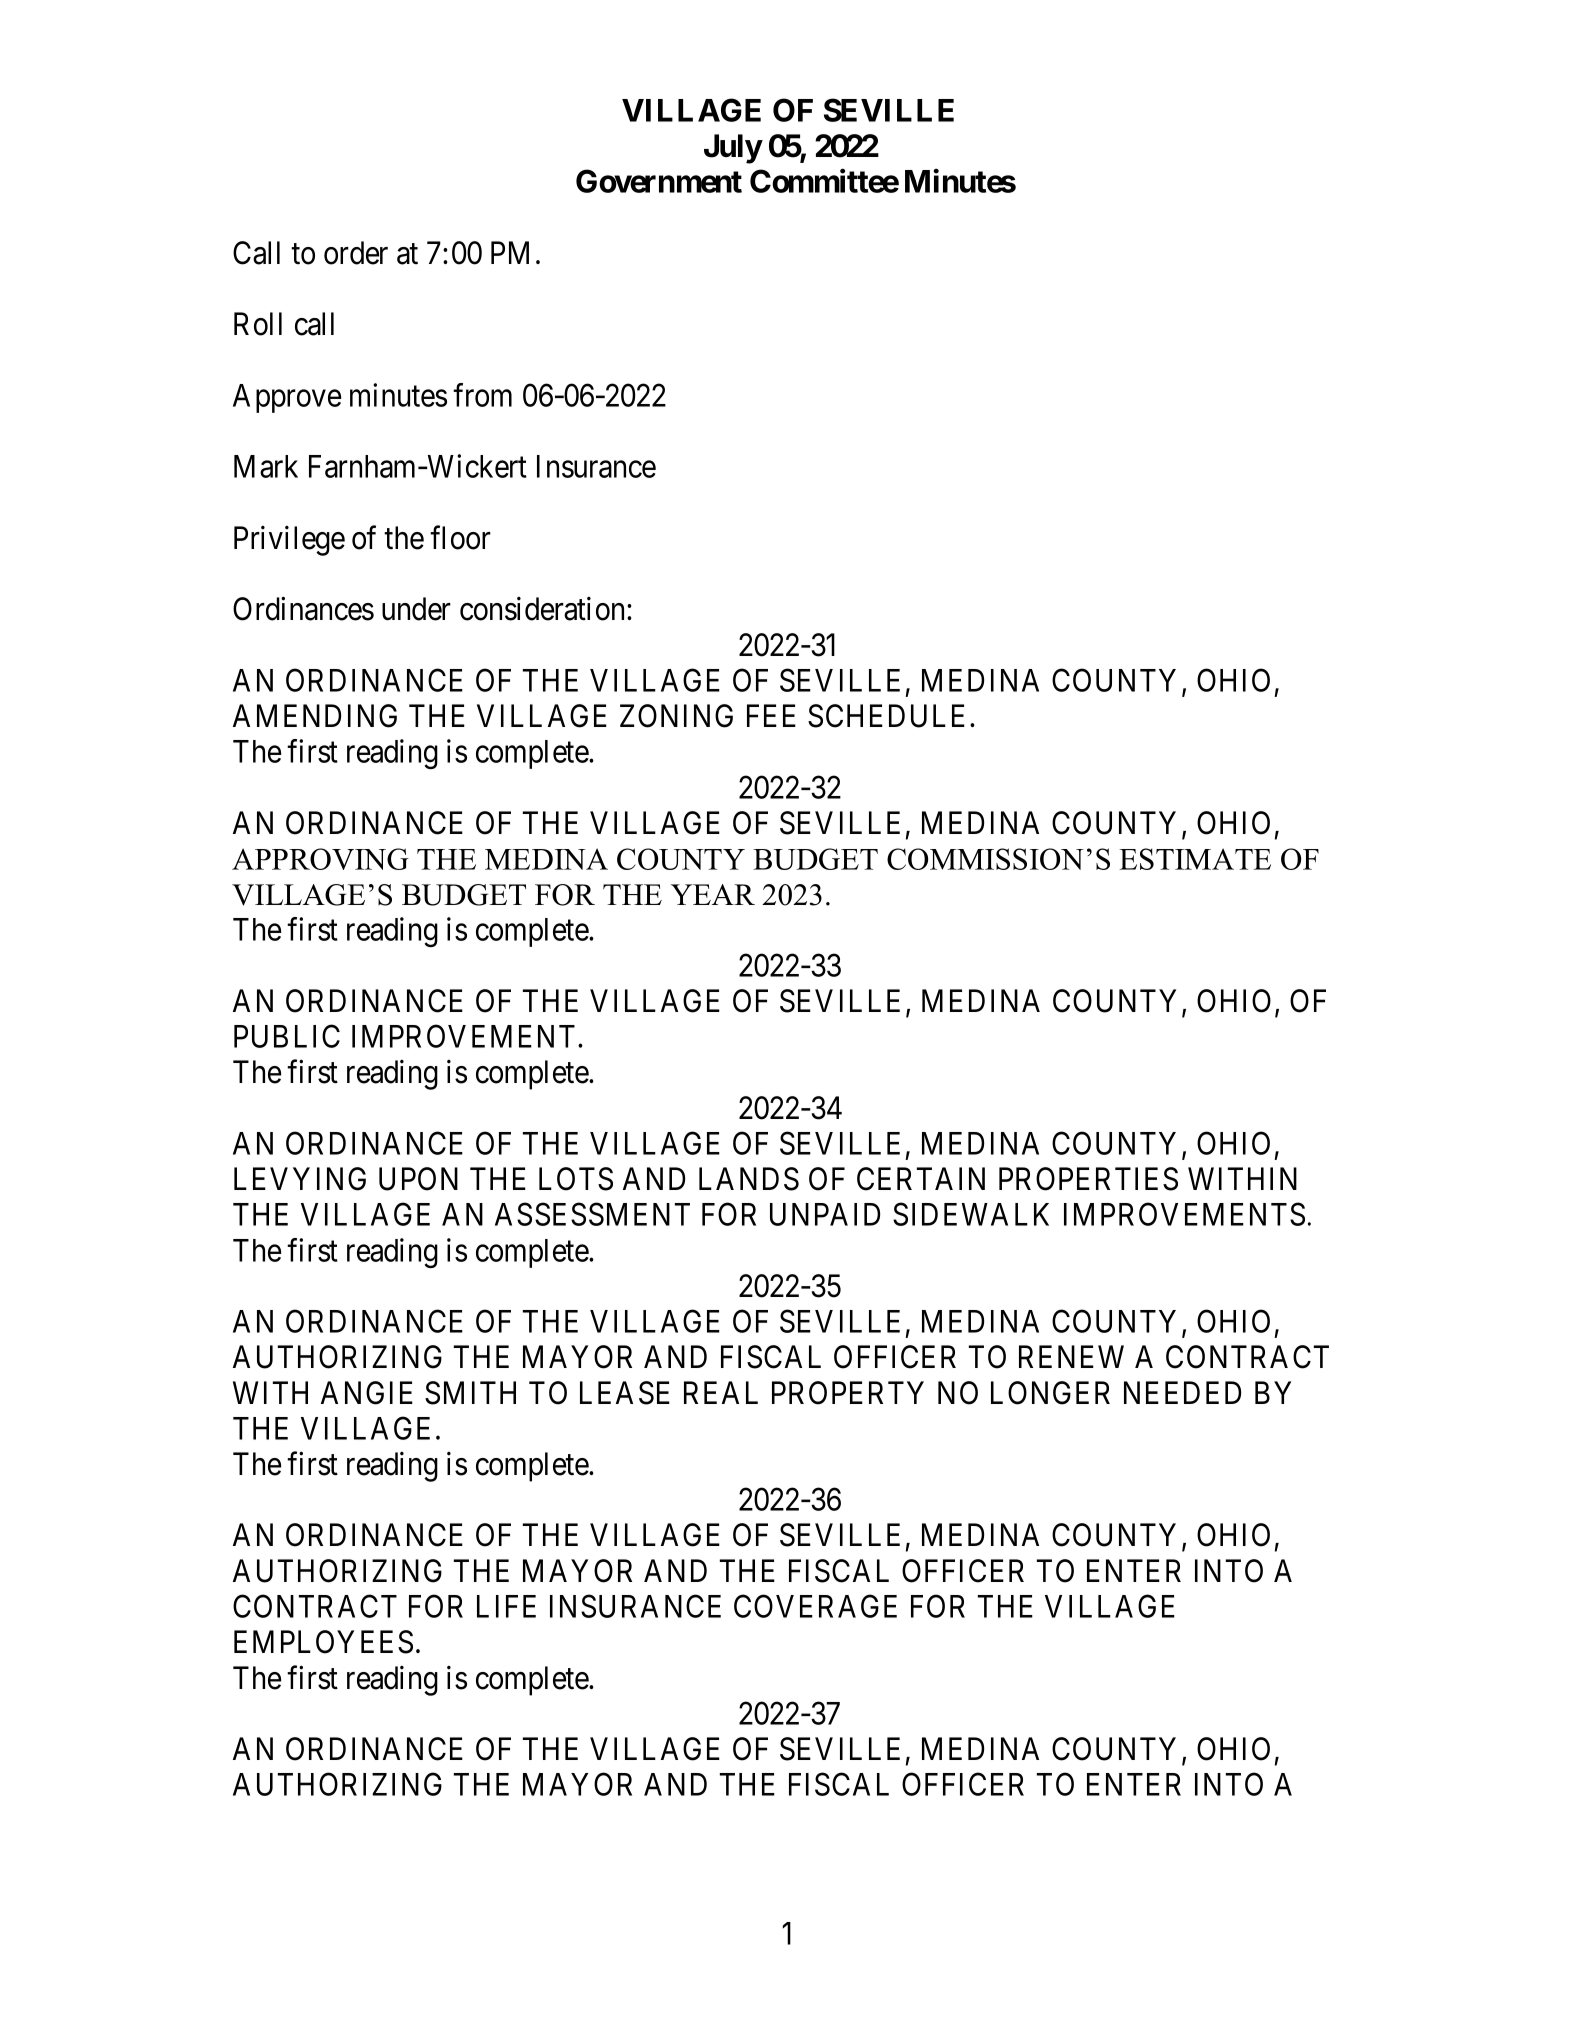 The height and width of the screenshot is (2044, 1579). What do you see at coordinates (815, 1606) in the screenshot?
I see `COVERAGE` at bounding box center [815, 1606].
